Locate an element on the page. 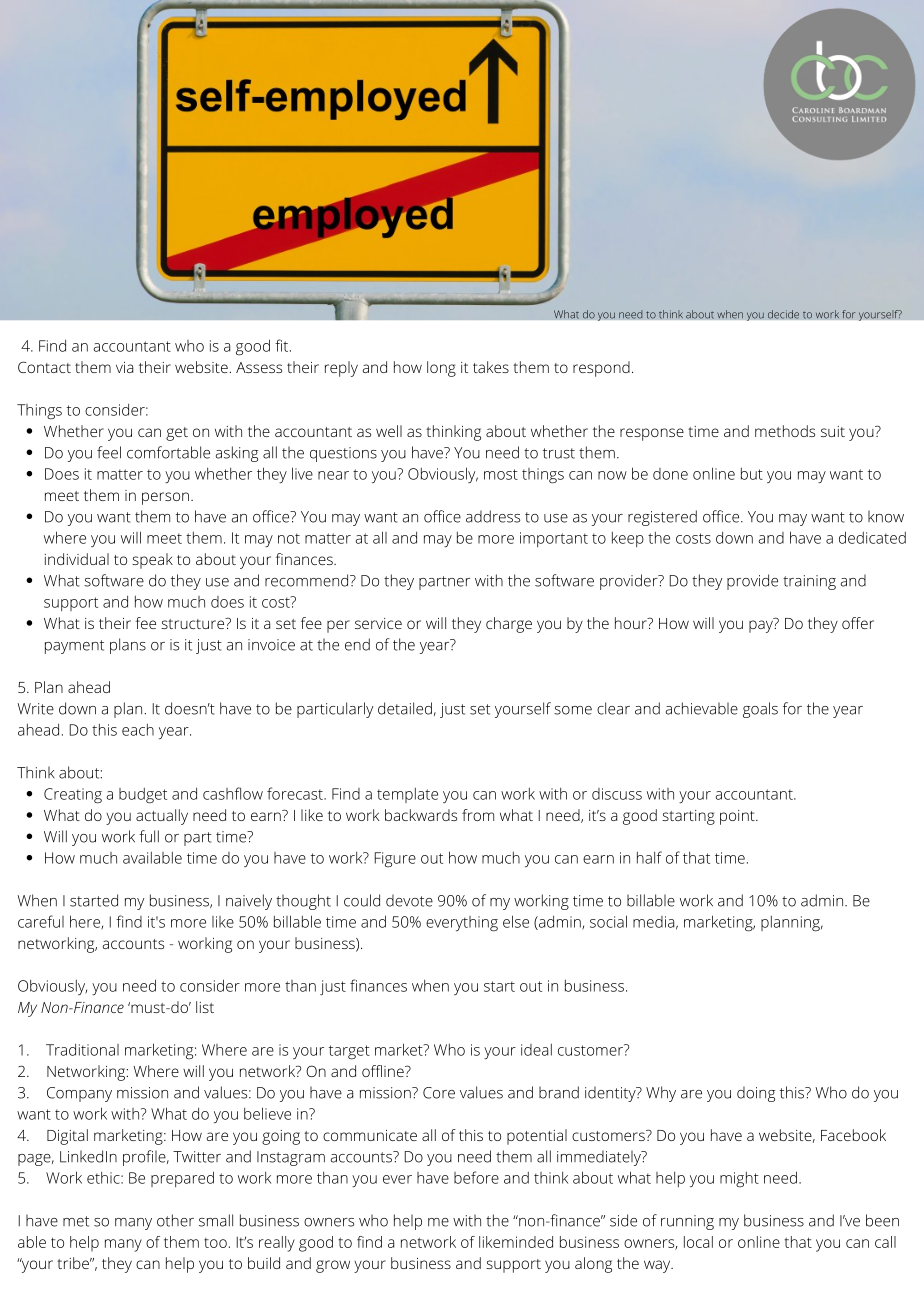 The image size is (924, 1308). local is located at coordinates (698, 1242).
